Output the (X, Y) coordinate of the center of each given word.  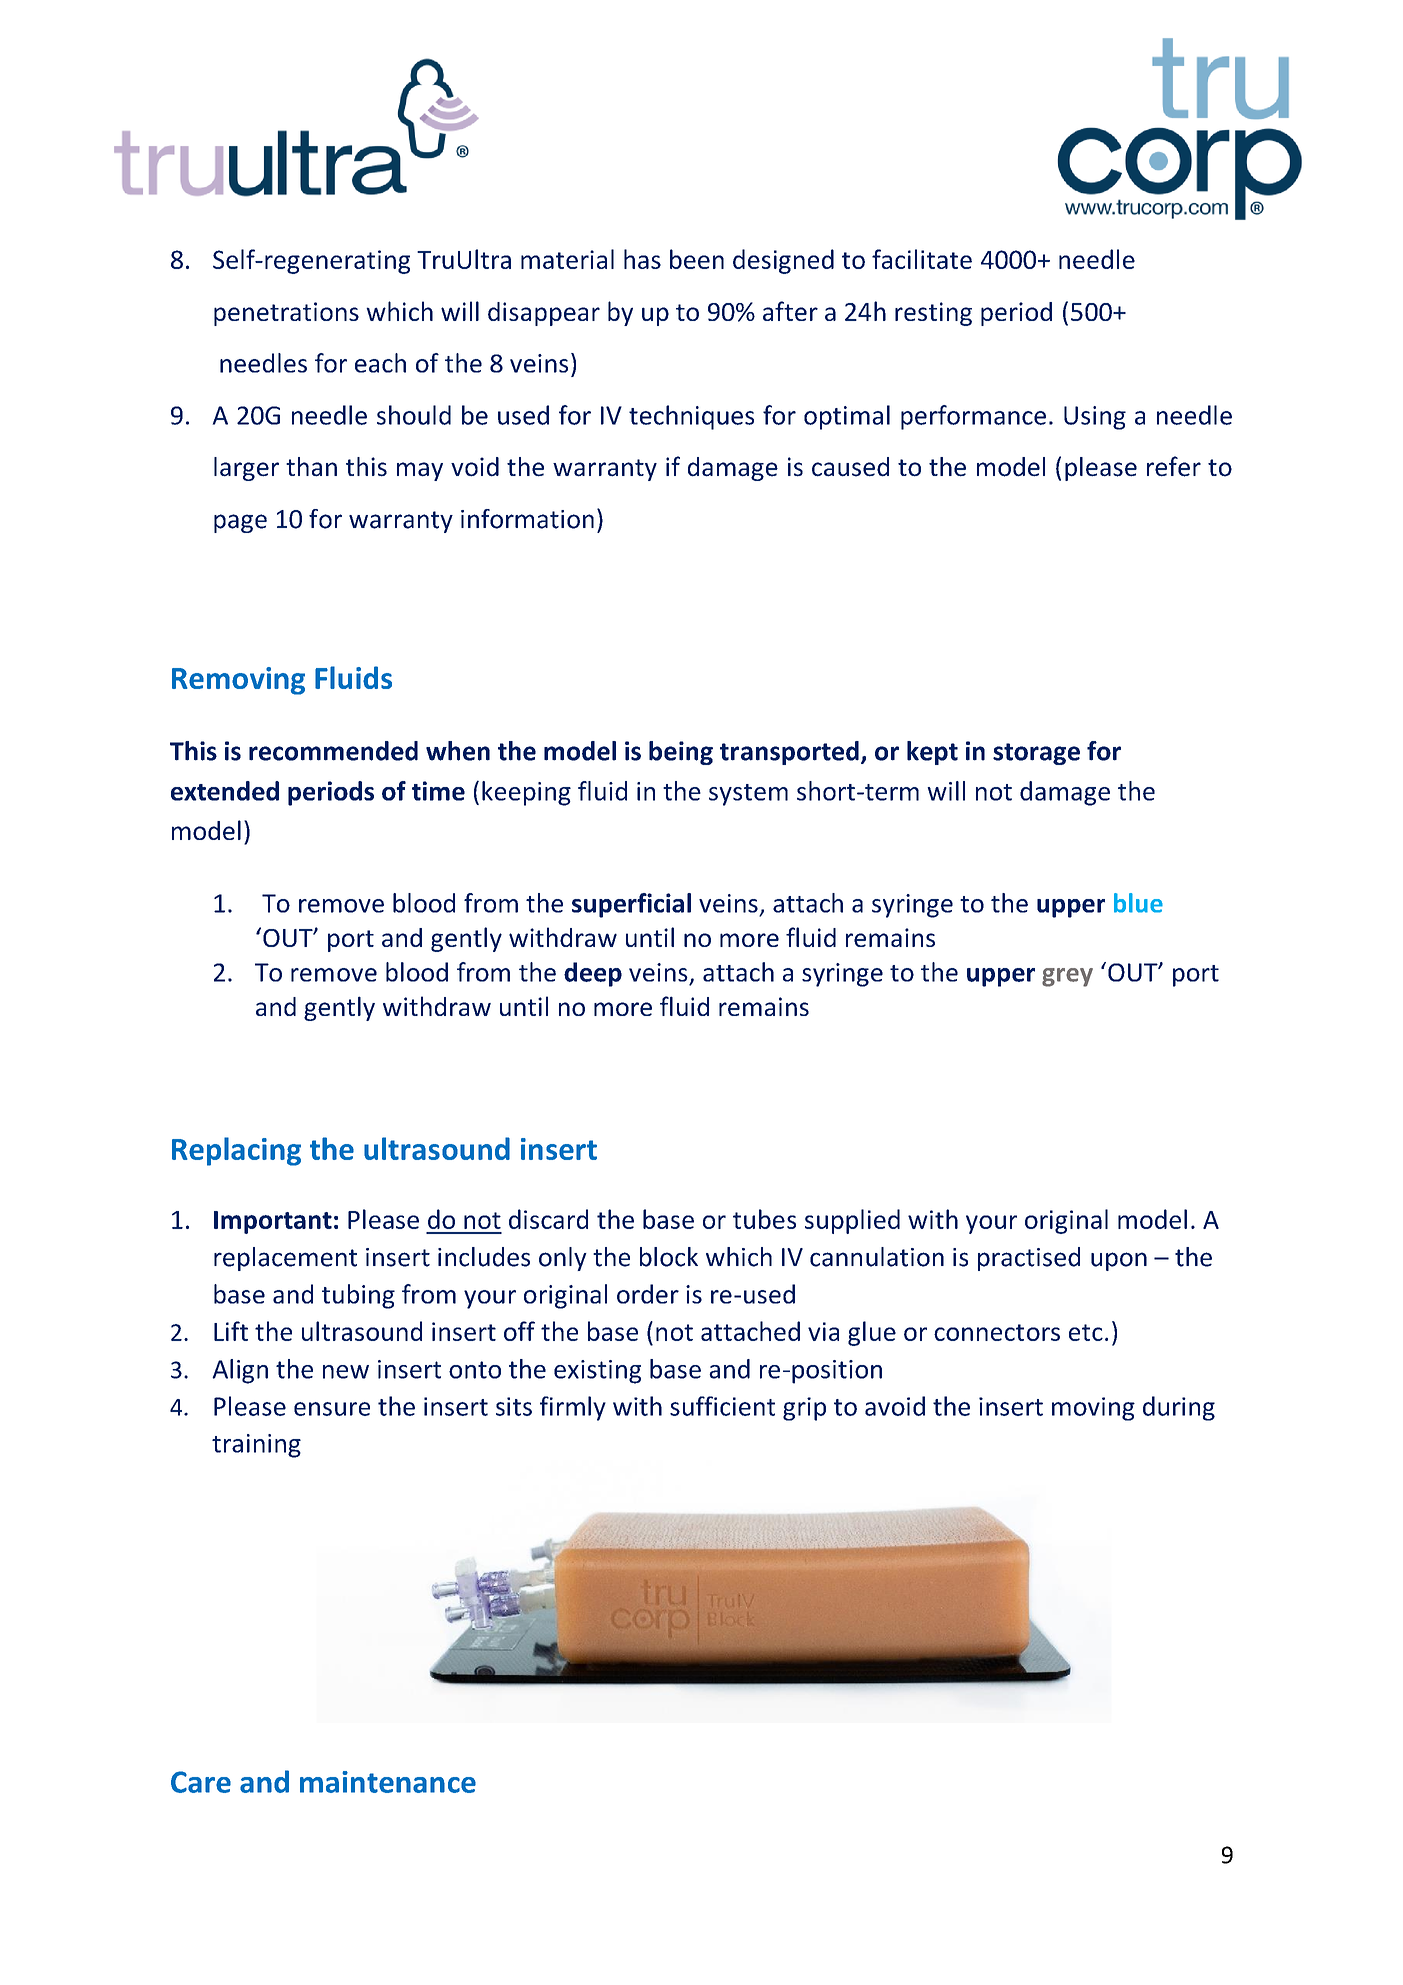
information (527, 519)
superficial (631, 905)
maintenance (388, 1782)
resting (933, 314)
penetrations (286, 314)
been (697, 259)
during (1179, 1408)
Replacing (236, 1151)
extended (225, 791)
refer (1174, 466)
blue (1138, 903)
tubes (764, 1219)
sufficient (722, 1406)
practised (1029, 1259)
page (240, 523)
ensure (332, 1409)
